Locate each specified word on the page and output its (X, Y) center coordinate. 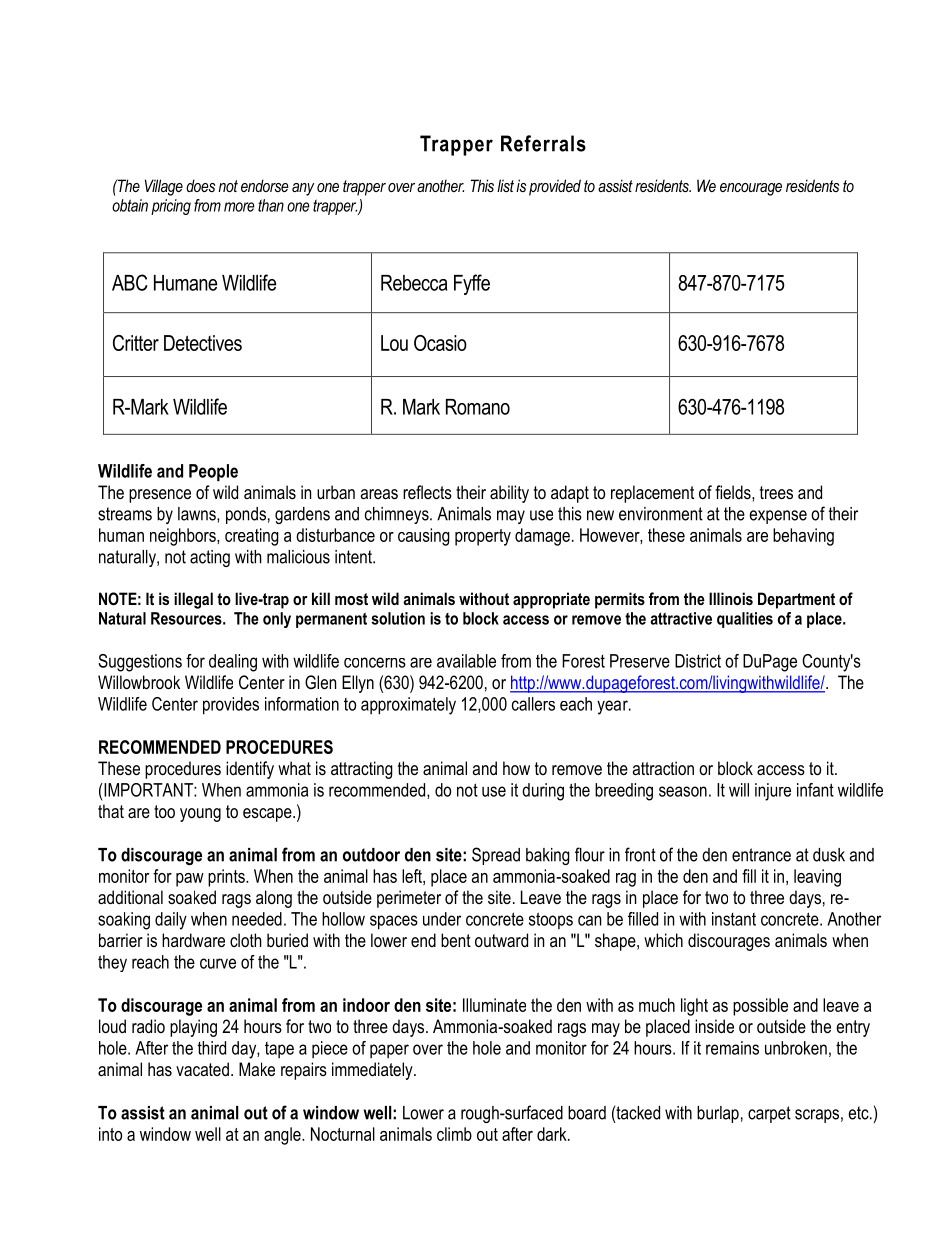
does (200, 185)
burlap (718, 1114)
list (505, 185)
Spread (496, 856)
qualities (745, 620)
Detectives (203, 343)
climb (454, 1134)
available (466, 661)
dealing (233, 663)
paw (190, 880)
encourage (751, 189)
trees (776, 492)
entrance (761, 855)
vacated (202, 1069)
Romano (478, 407)
